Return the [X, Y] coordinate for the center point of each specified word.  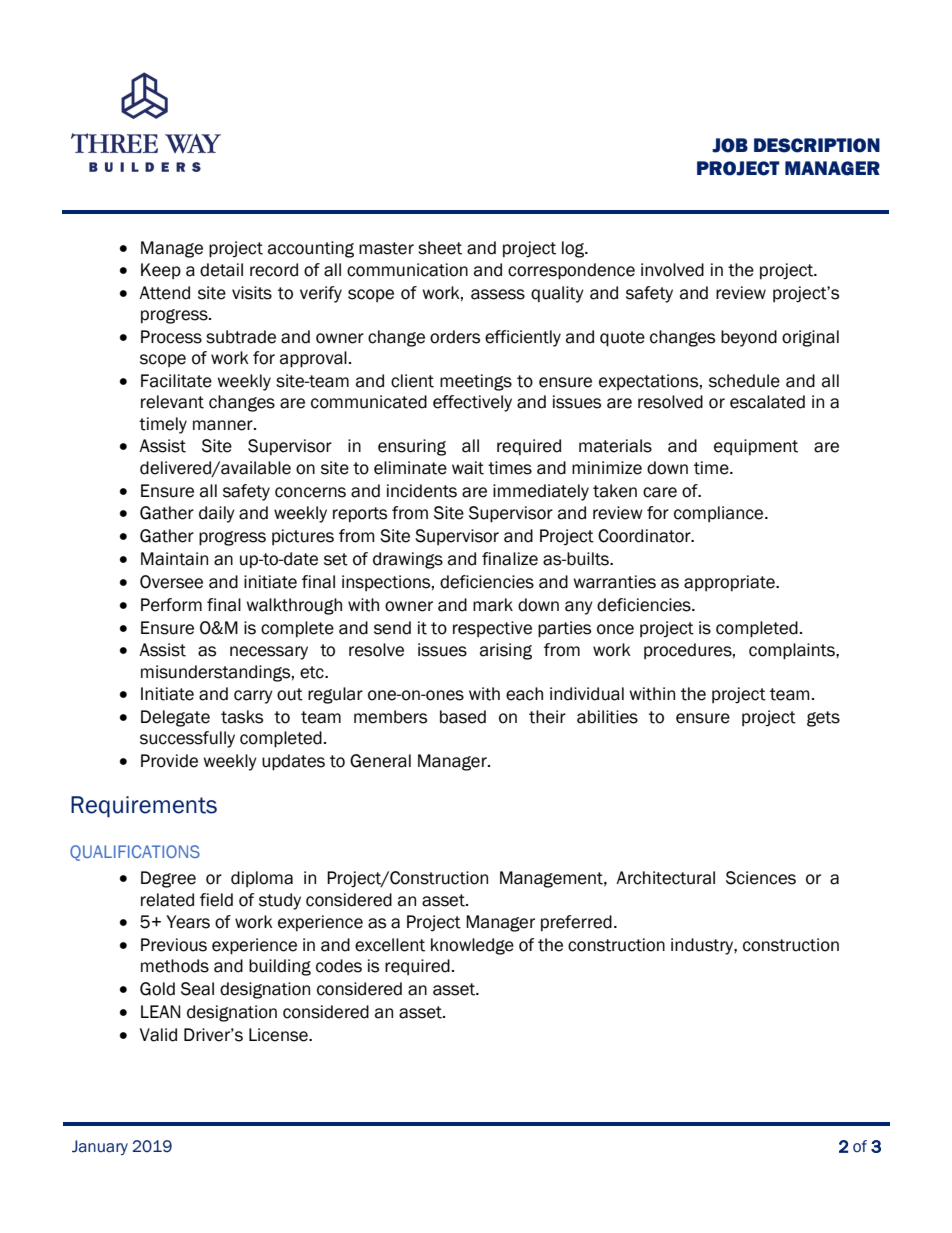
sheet [440, 248]
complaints [793, 651]
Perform [171, 605]
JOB [730, 145]
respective [492, 629]
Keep [161, 271]
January [100, 1147]
